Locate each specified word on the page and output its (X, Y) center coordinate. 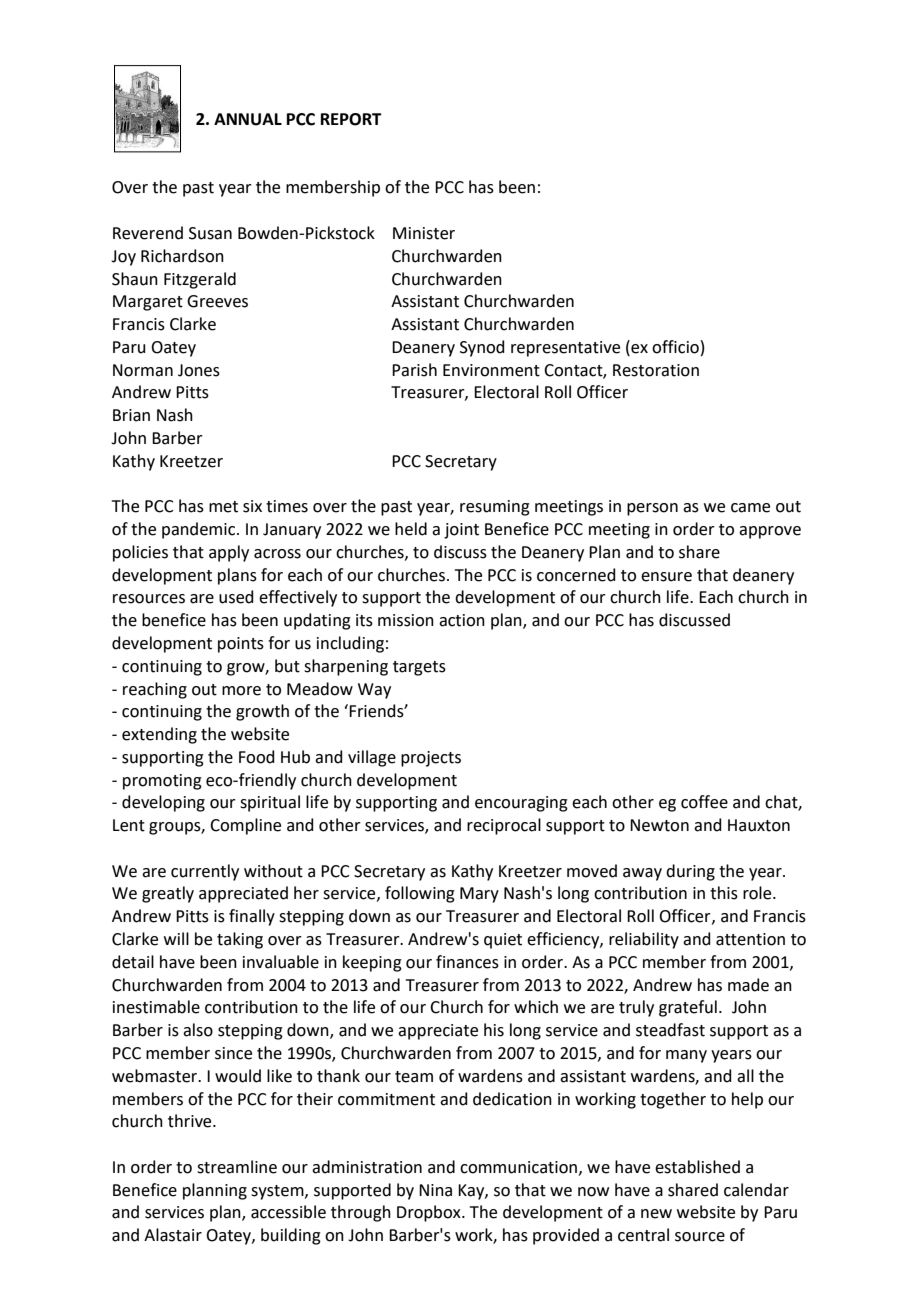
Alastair (173, 1235)
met (223, 507)
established (697, 1167)
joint (461, 531)
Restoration (656, 370)
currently (205, 872)
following (420, 894)
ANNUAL (248, 119)
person (652, 509)
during (690, 872)
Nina (435, 1190)
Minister (424, 233)
